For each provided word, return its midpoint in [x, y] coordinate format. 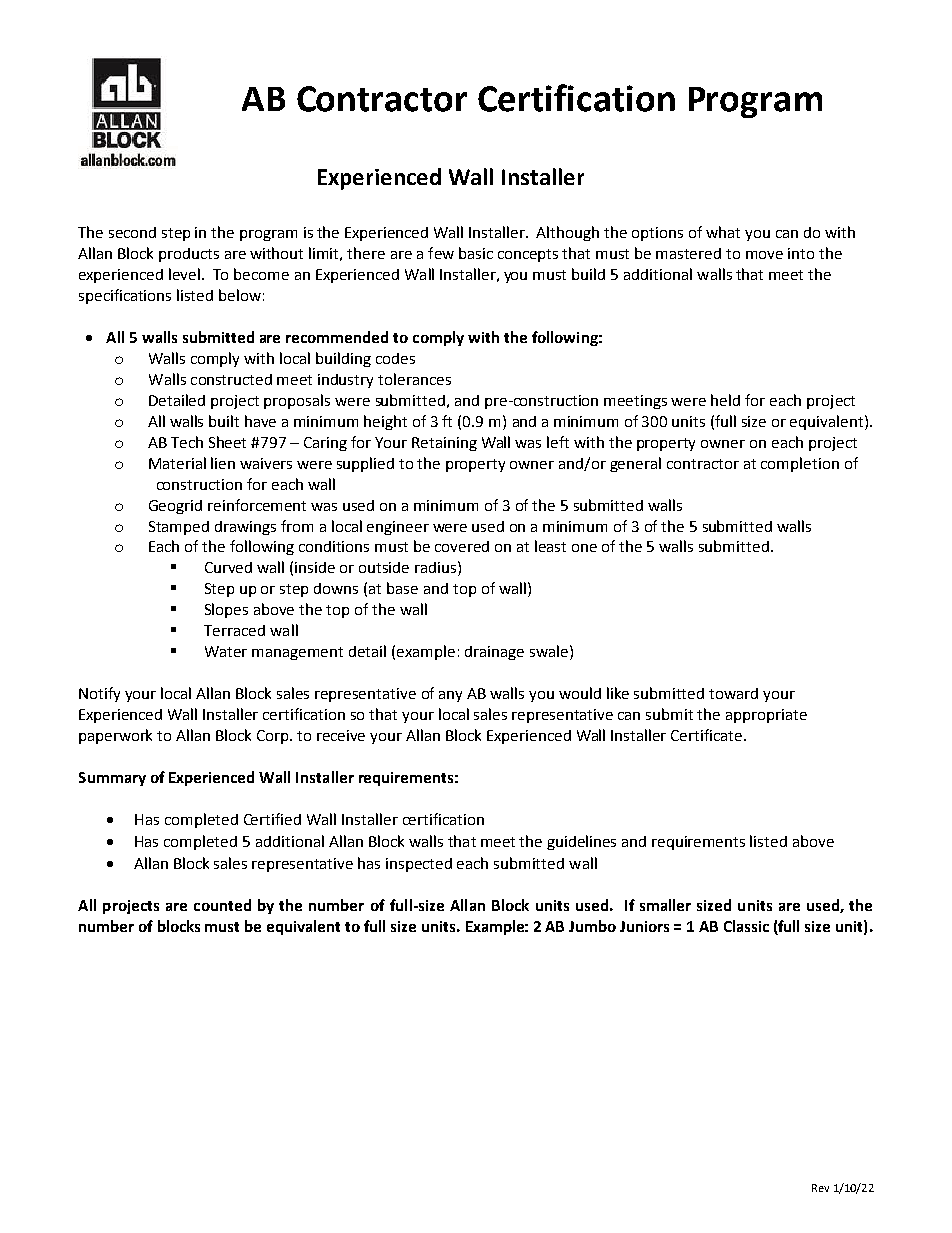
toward [733, 693]
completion [800, 464]
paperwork [115, 736]
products [189, 255]
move [764, 255]
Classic [746, 926]
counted [222, 905]
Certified [272, 819]
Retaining [444, 444]
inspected [419, 865]
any [450, 696]
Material [177, 463]
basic [476, 253]
